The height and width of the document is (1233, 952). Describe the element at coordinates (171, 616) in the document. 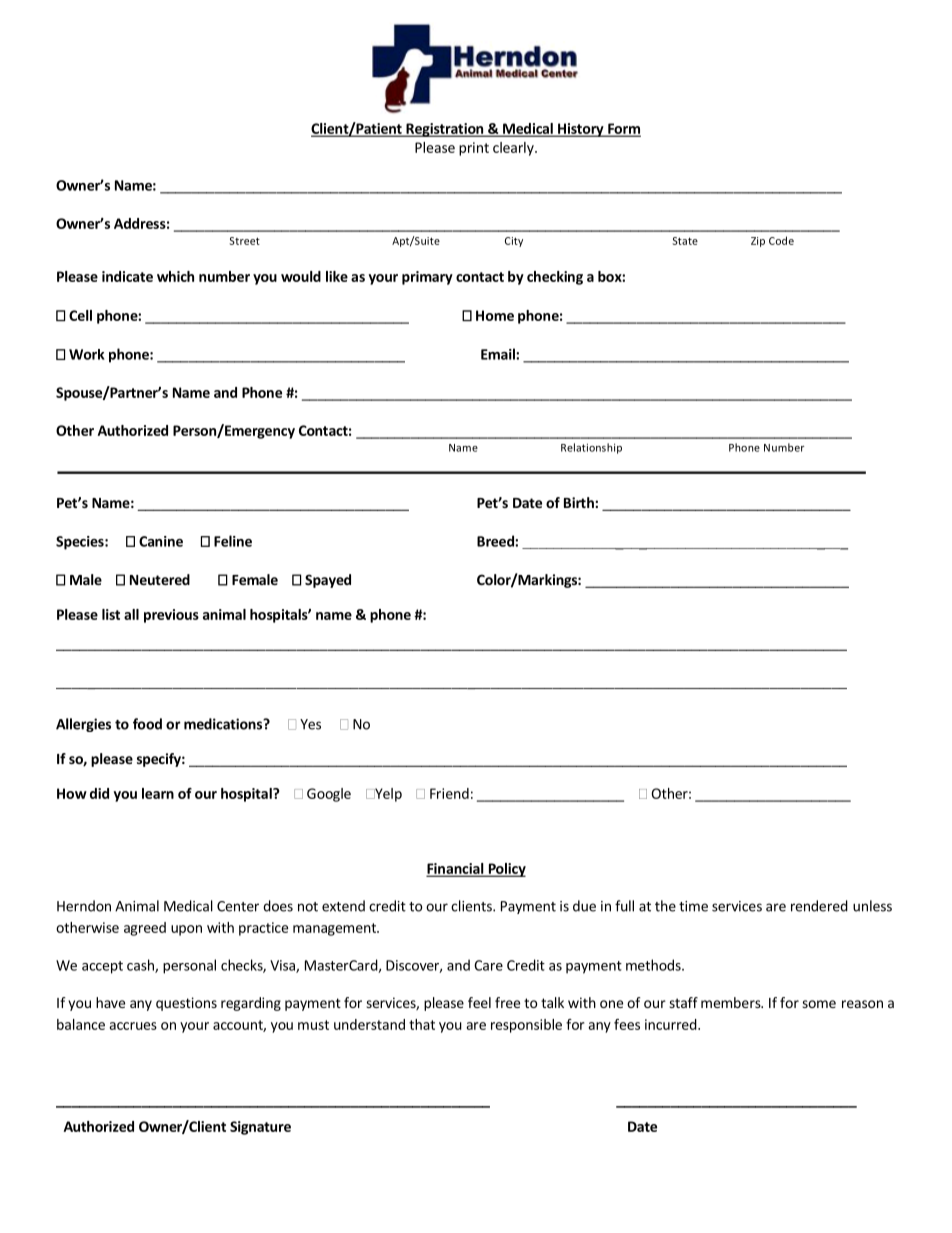

I see `previous` at that location.
